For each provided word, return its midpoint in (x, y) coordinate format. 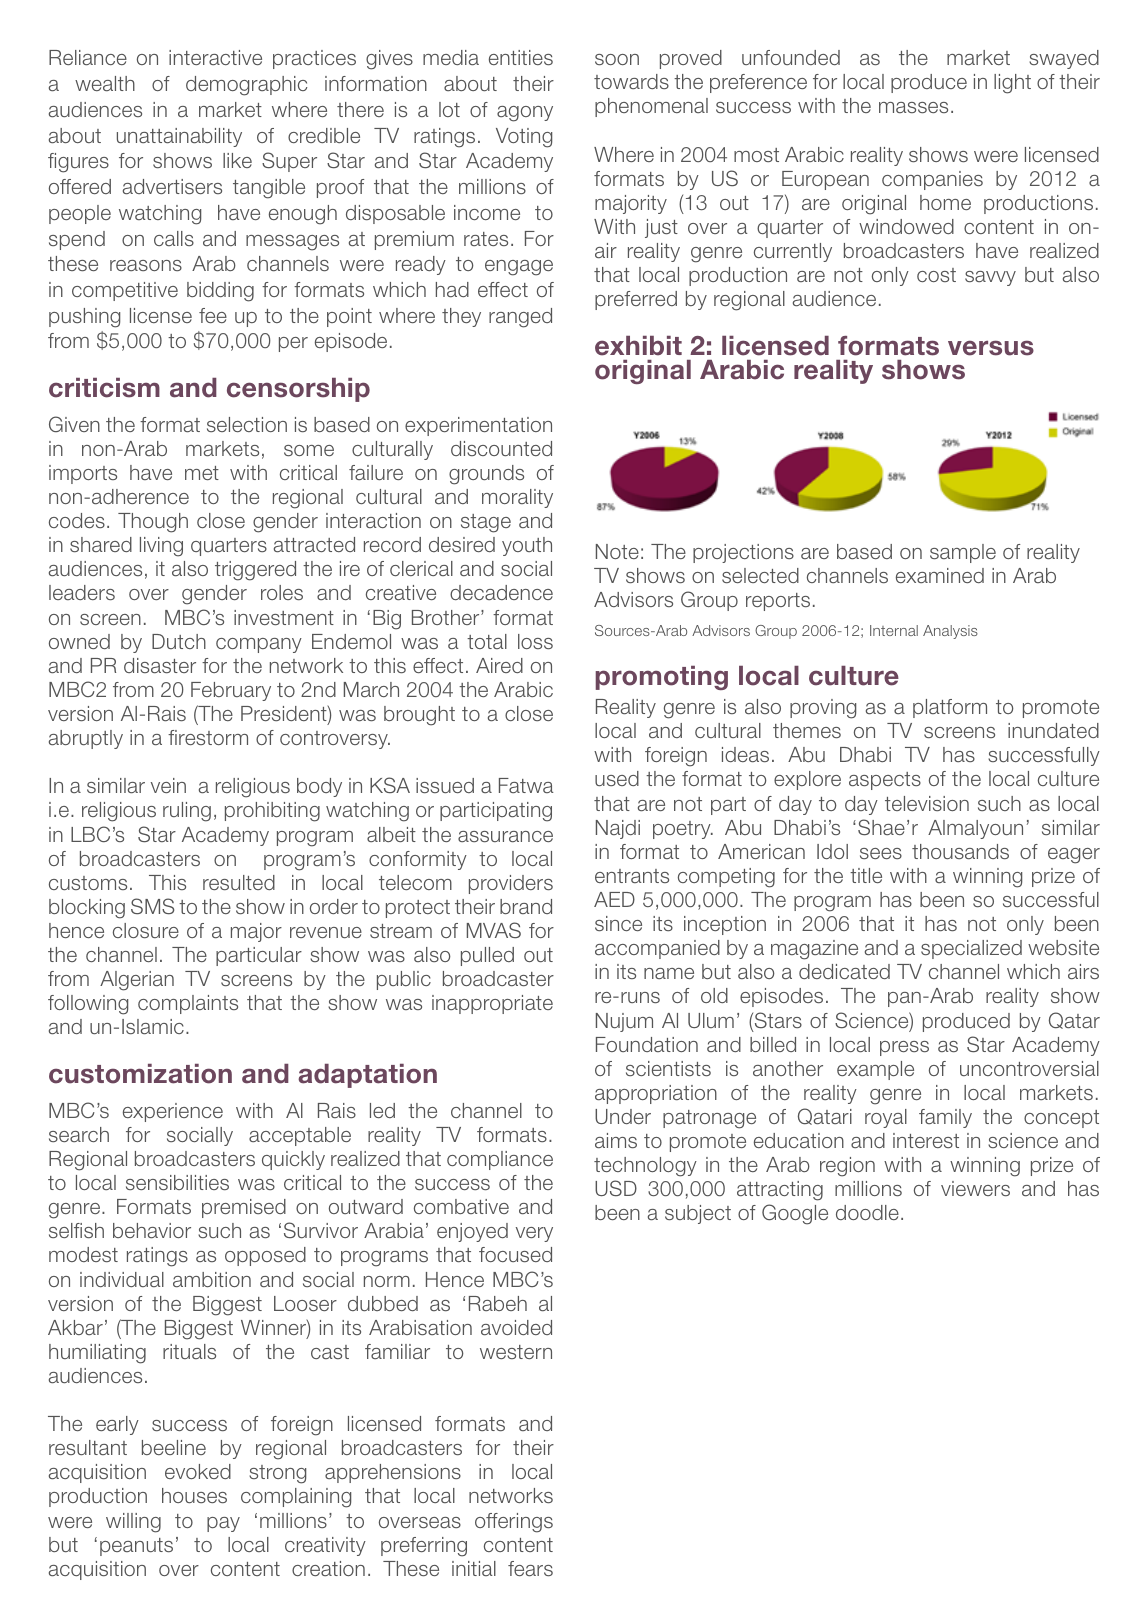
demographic (246, 86)
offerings (514, 1523)
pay (223, 1524)
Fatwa (526, 785)
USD (616, 1188)
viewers (975, 1188)
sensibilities (177, 1182)
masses (913, 107)
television (927, 803)
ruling (187, 812)
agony (525, 114)
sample (963, 553)
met (202, 473)
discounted (501, 448)
